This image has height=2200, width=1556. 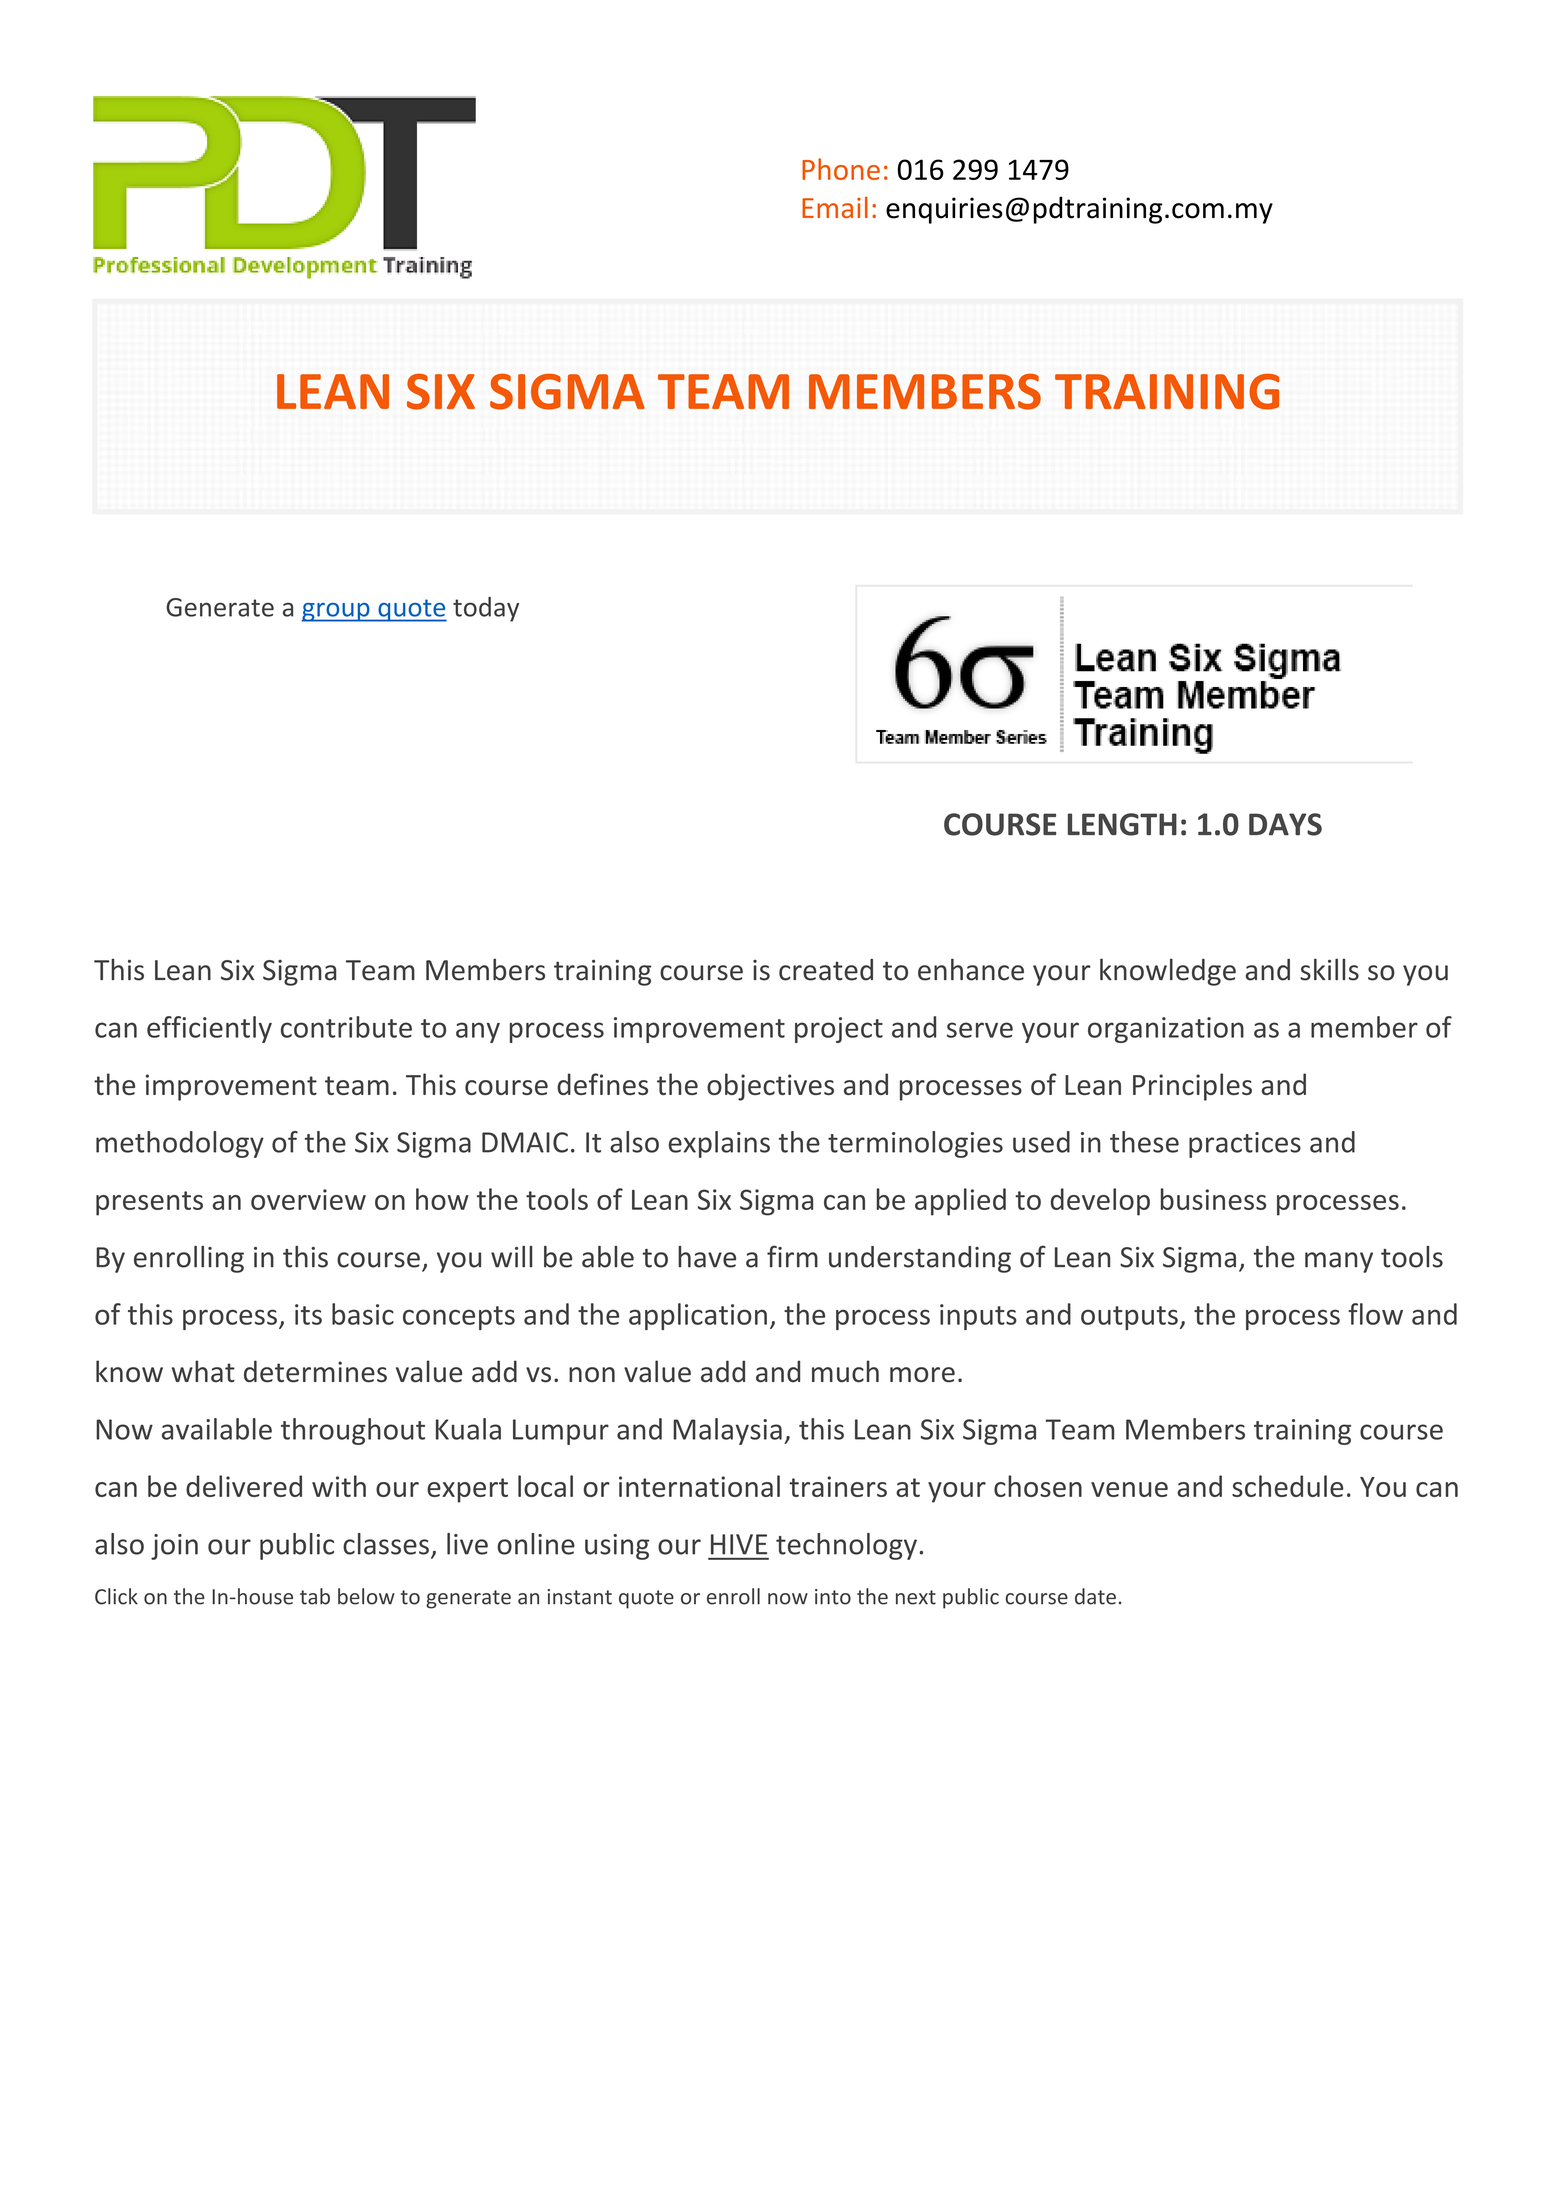 What do you see at coordinates (315, 1596) in the image?
I see `tab` at bounding box center [315, 1596].
